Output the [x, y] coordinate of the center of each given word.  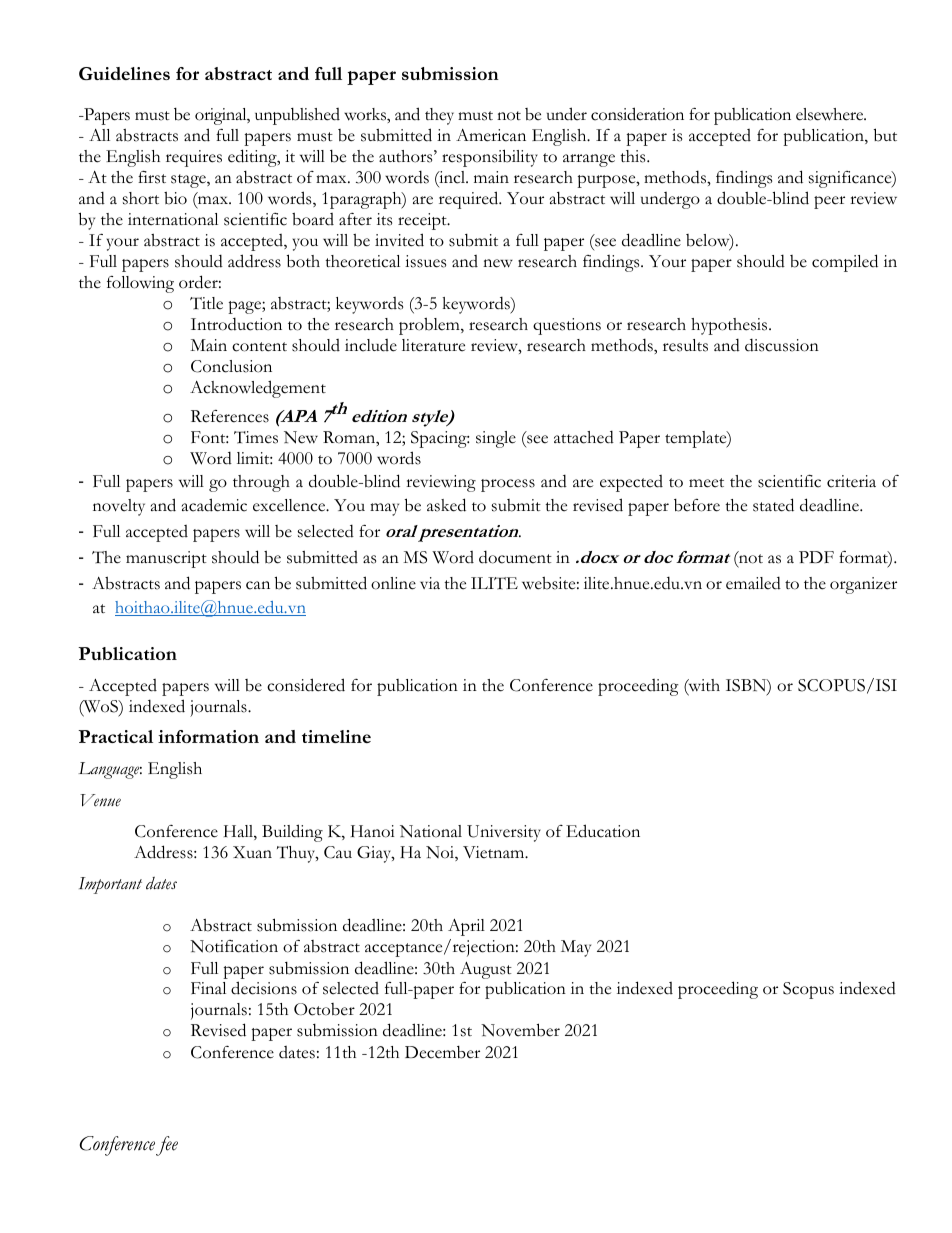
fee [167, 1146]
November [520, 1030]
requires [194, 158]
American [491, 135]
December [442, 1052]
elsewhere [831, 114]
